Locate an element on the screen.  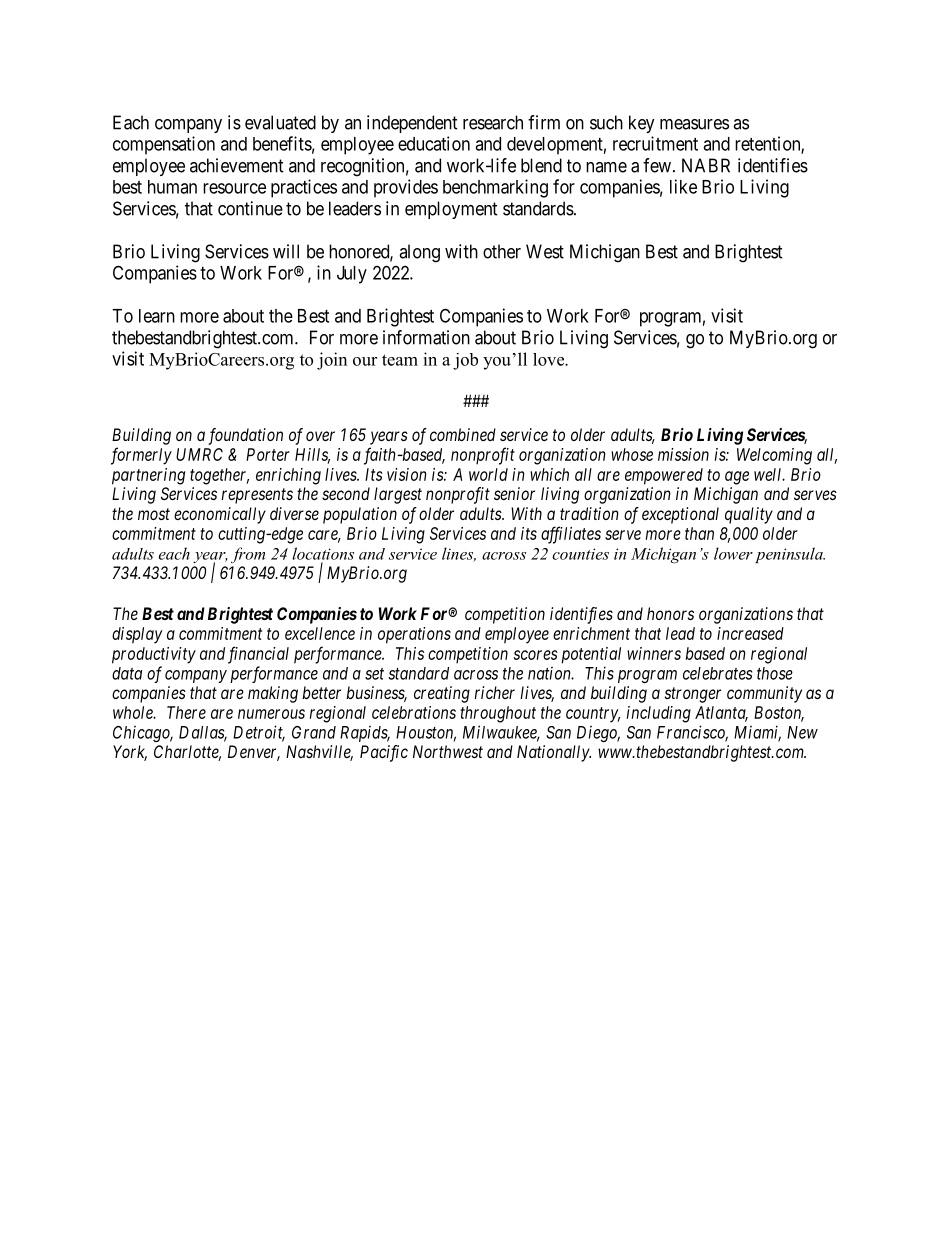
combined is located at coordinates (463, 434).
